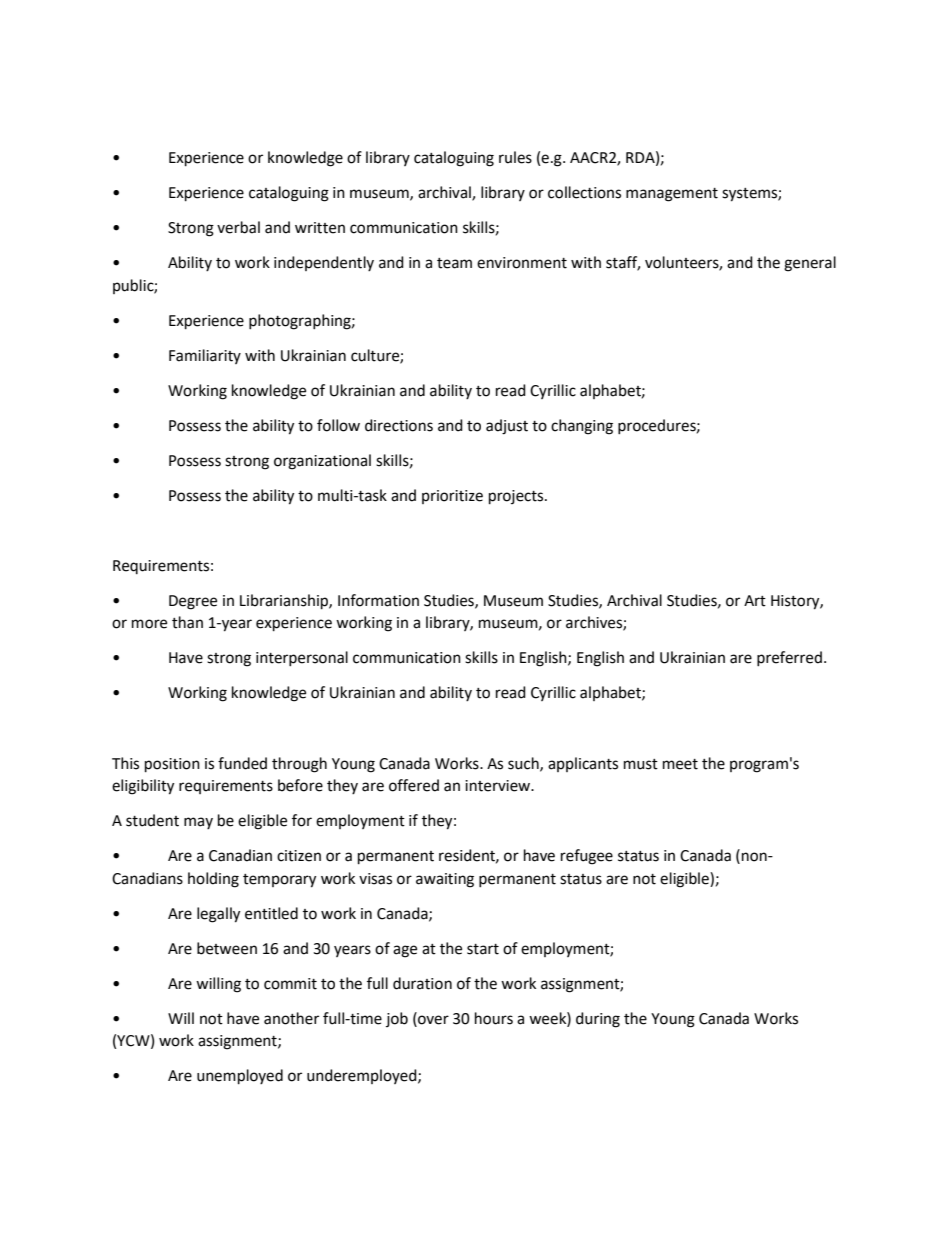 The width and height of the screenshot is (952, 1233). I want to click on preferred, so click(789, 658).
